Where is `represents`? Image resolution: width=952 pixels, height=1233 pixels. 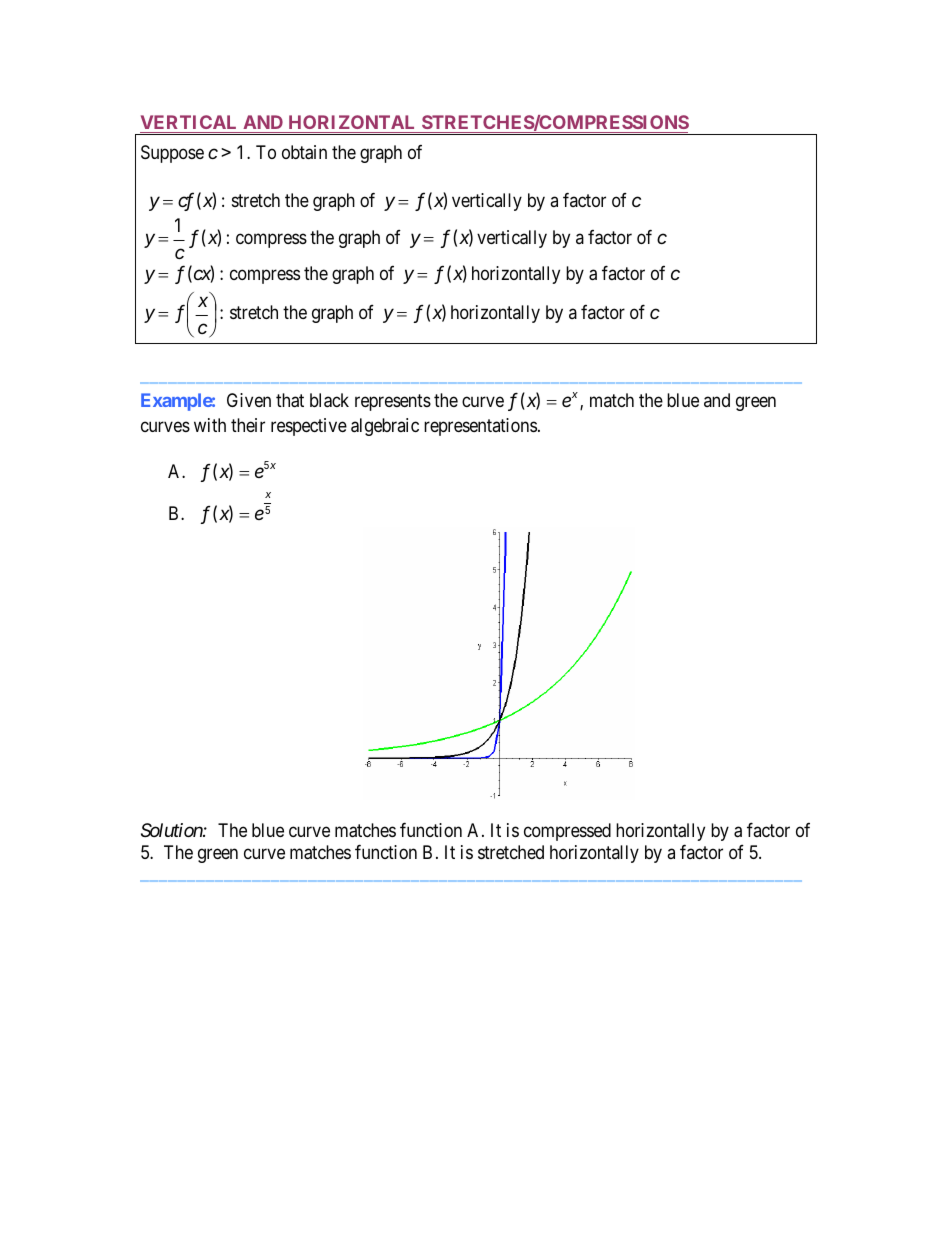
represents is located at coordinates (393, 402).
